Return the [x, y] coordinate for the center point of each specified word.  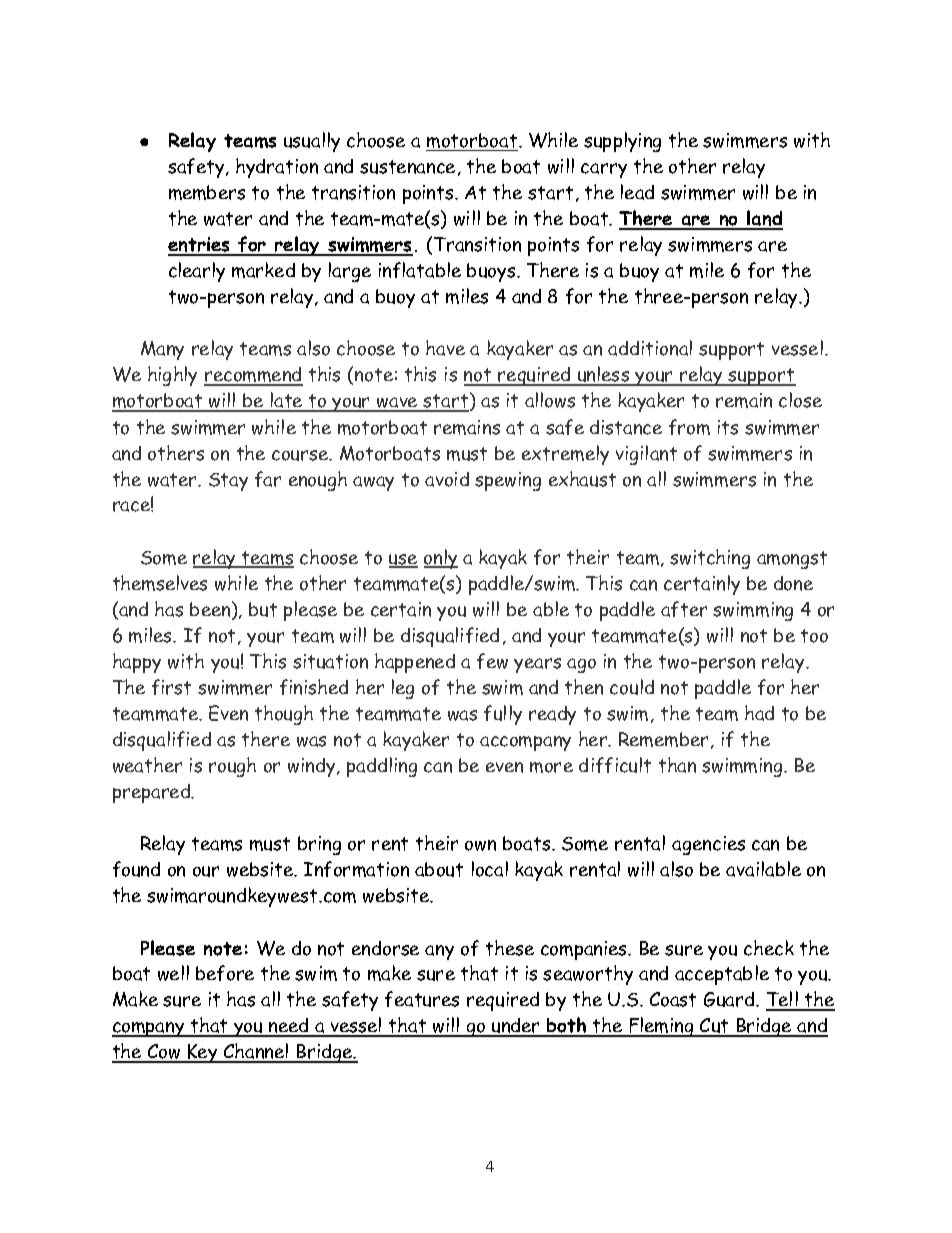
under [516, 1027]
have [445, 348]
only [441, 559]
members [207, 192]
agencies [708, 845]
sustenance [407, 167]
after [684, 609]
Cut [714, 1027]
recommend [253, 376]
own [480, 845]
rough [232, 767]
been [211, 610]
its [728, 427]
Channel [256, 1052]
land [764, 219]
